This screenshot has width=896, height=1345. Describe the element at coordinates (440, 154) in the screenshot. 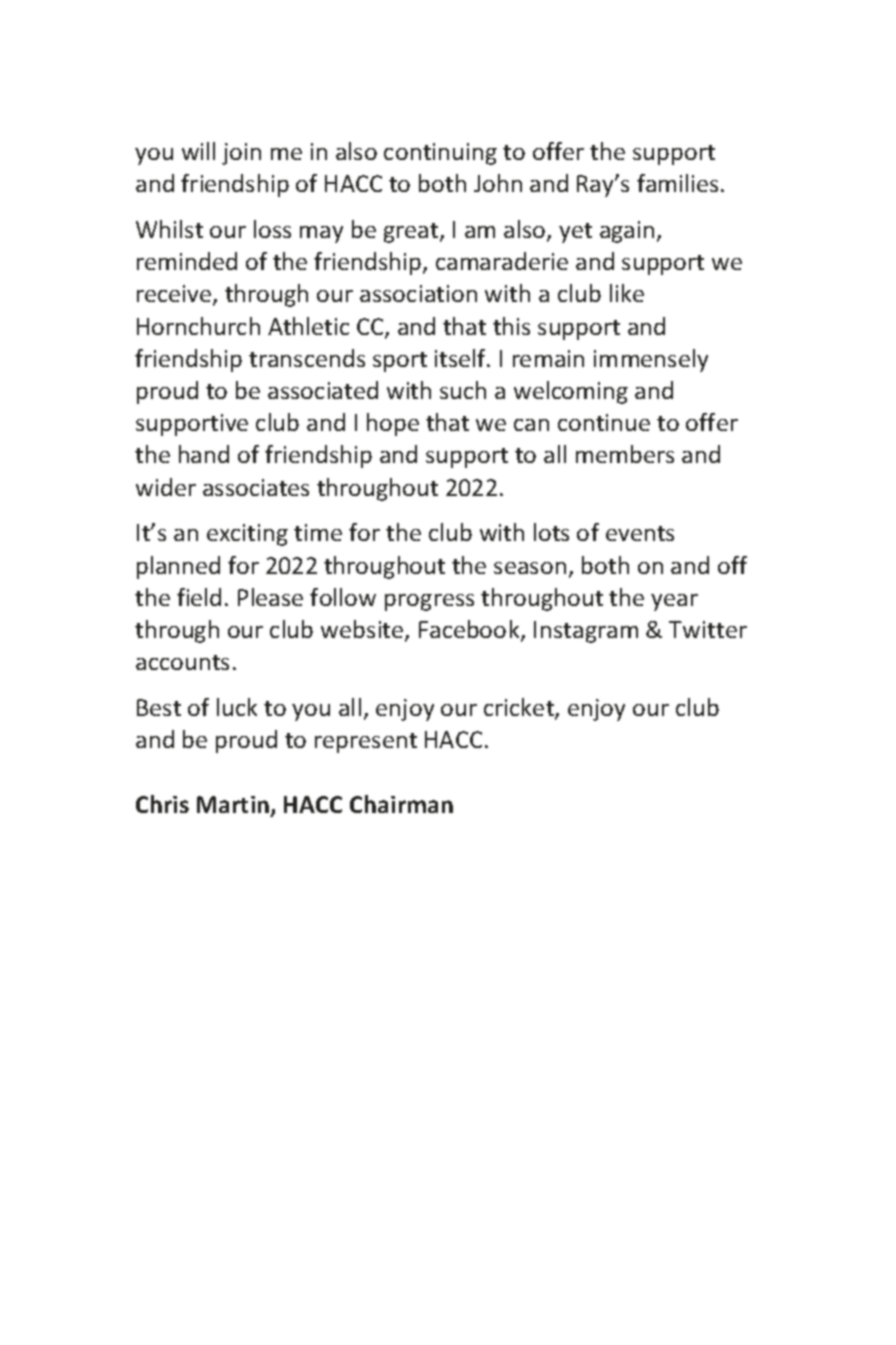

I see `continuing` at that location.
